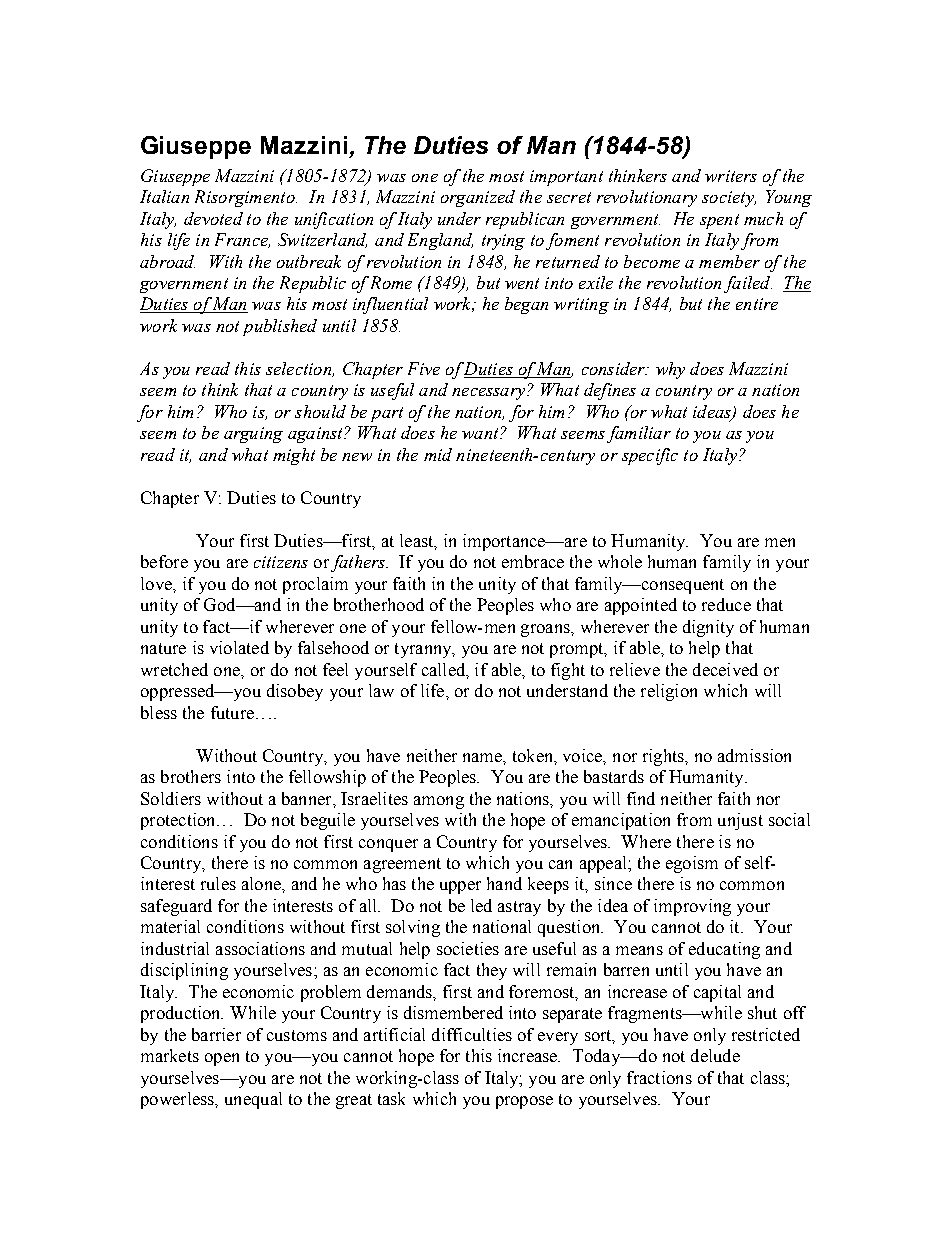  Describe the element at coordinates (729, 199) in the screenshot. I see `society` at that location.
